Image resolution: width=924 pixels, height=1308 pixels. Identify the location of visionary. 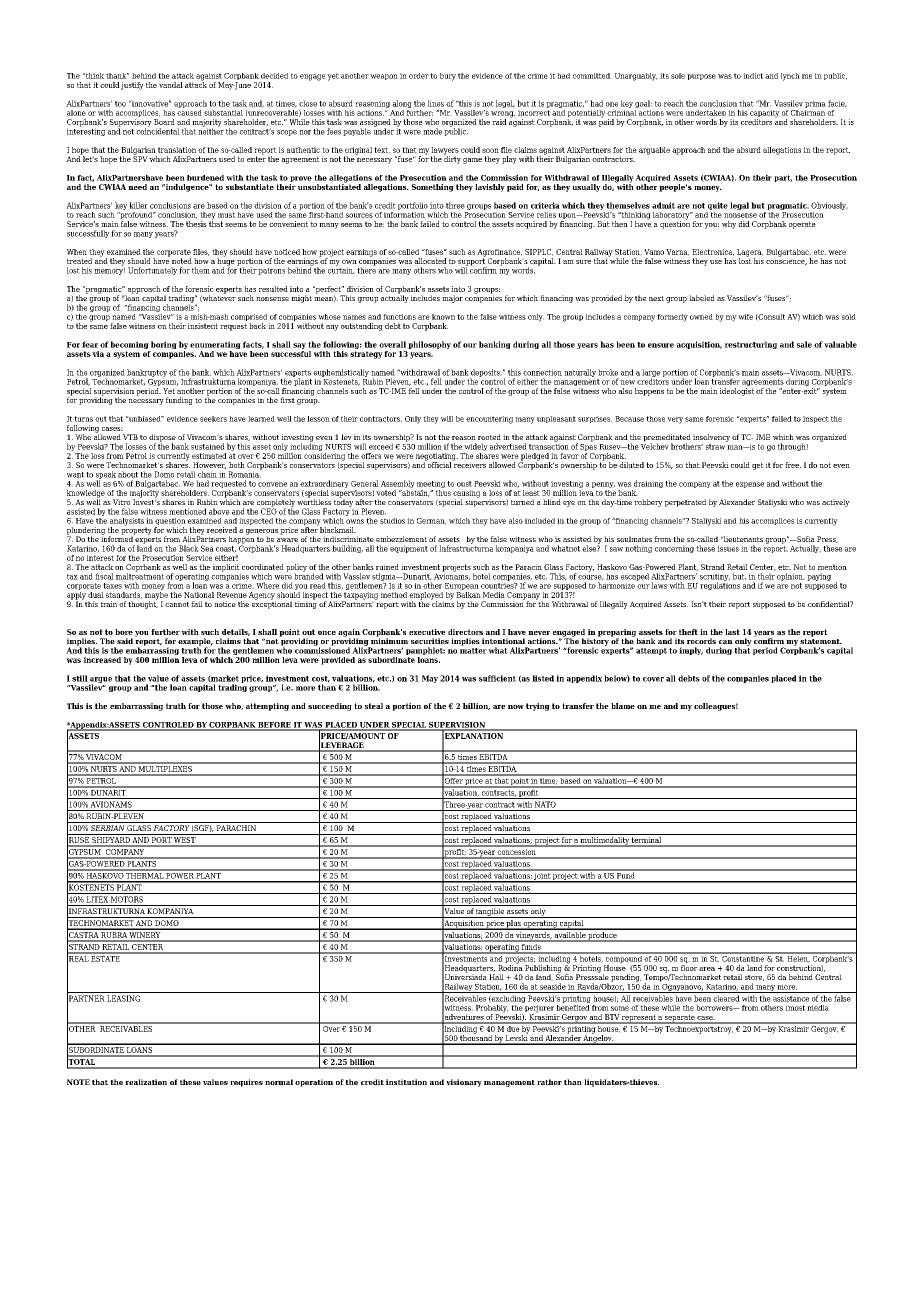
(464, 1083).
